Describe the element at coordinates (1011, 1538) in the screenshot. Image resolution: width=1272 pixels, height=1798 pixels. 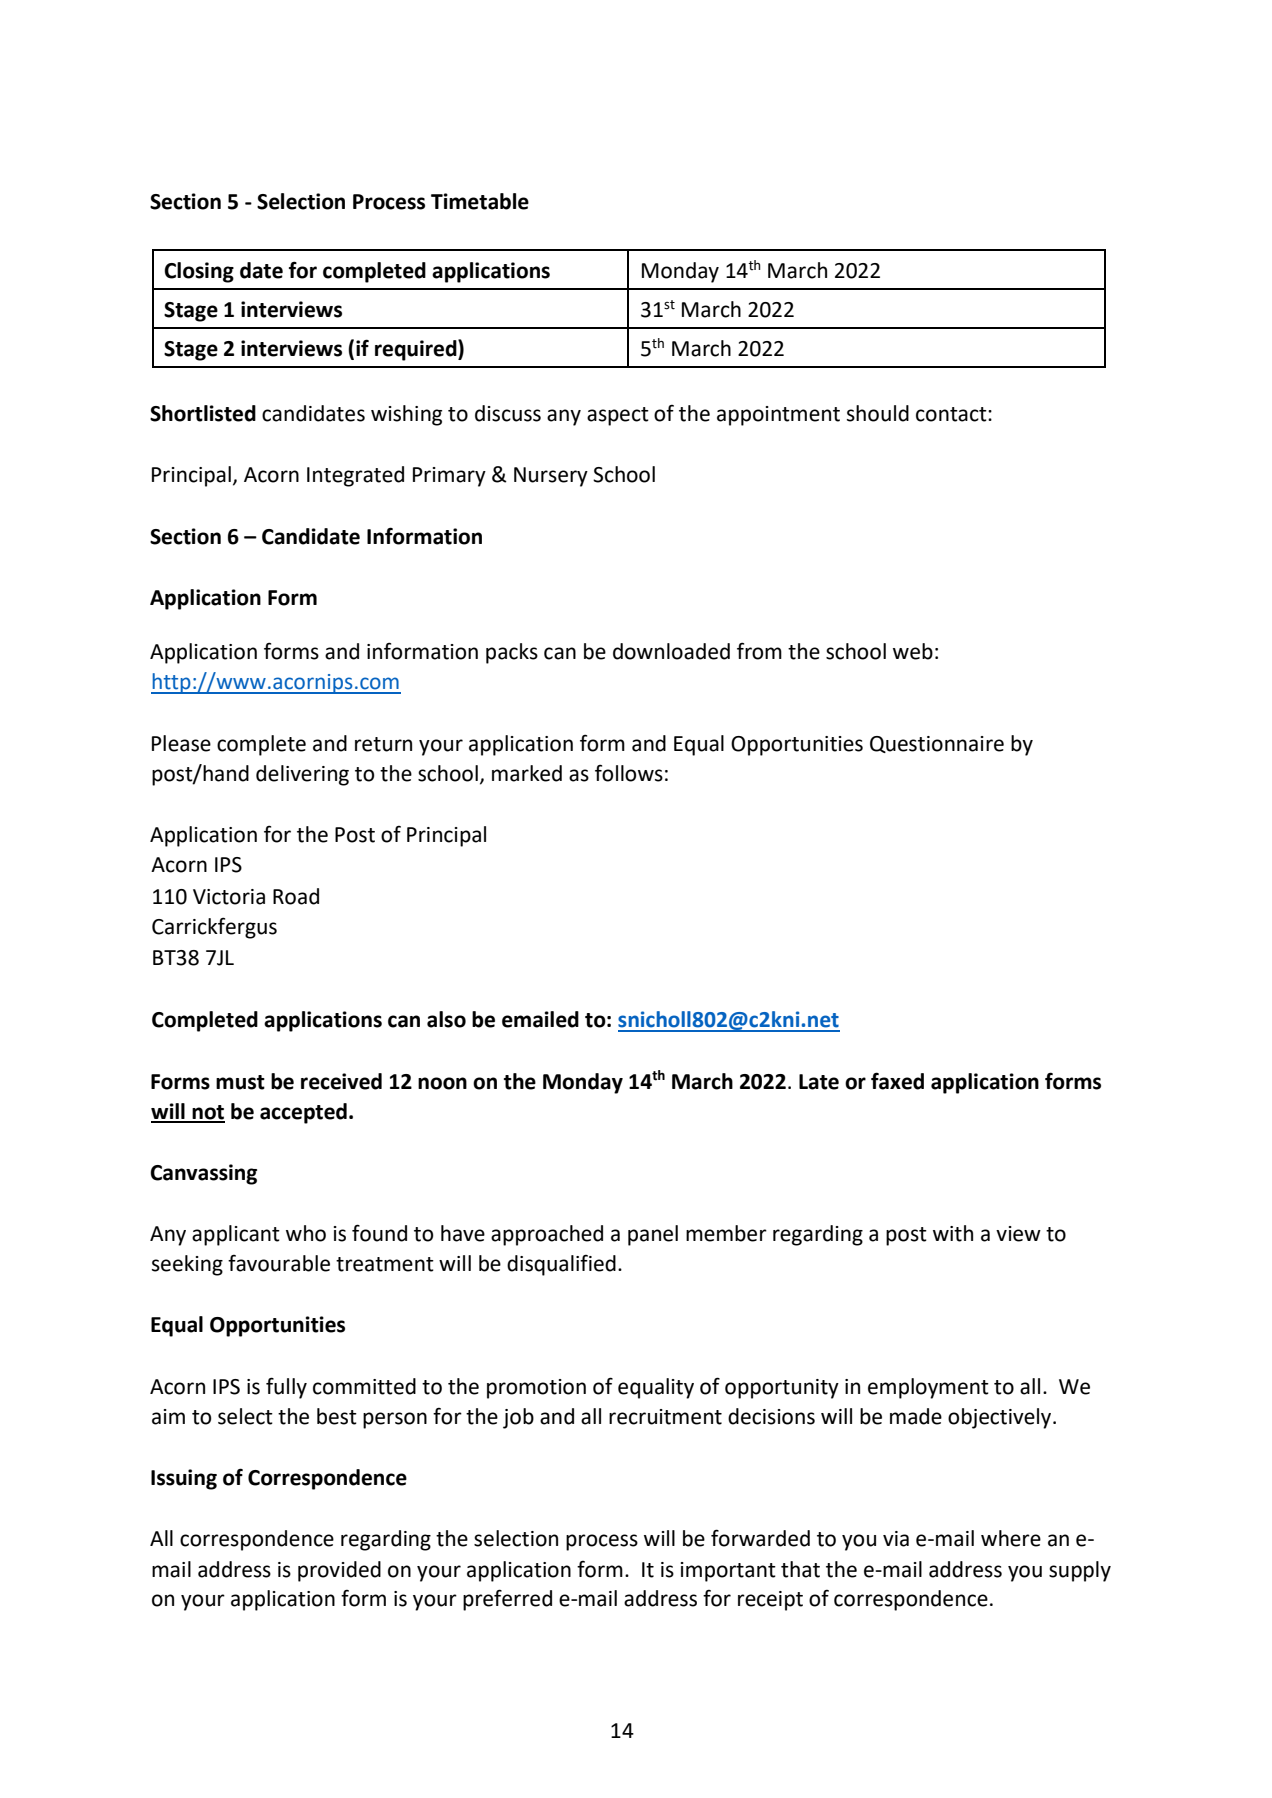
I see `where` at that location.
